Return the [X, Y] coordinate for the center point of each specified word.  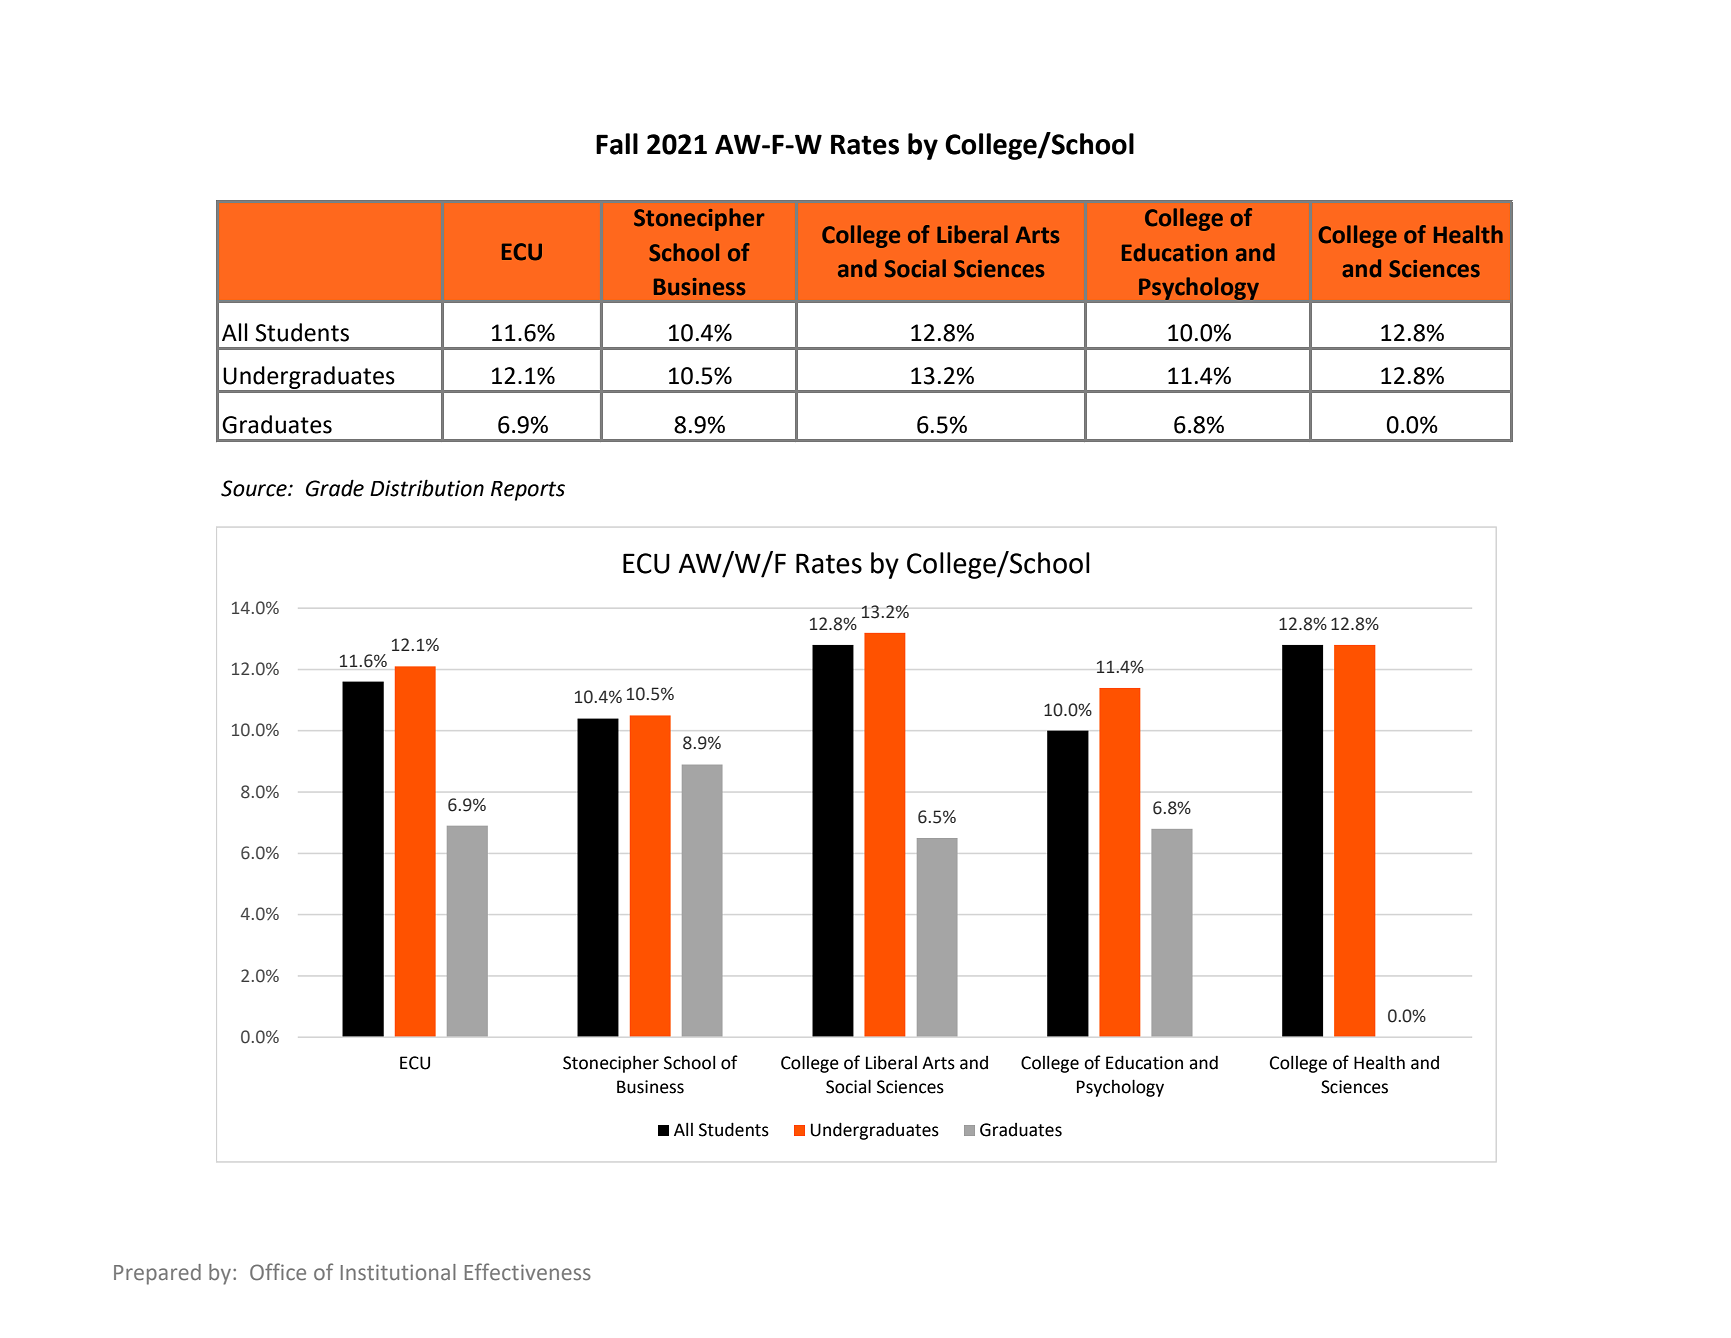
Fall [617, 144]
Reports [528, 491]
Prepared [157, 1274]
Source [255, 488]
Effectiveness [528, 1272]
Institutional [398, 1272]
